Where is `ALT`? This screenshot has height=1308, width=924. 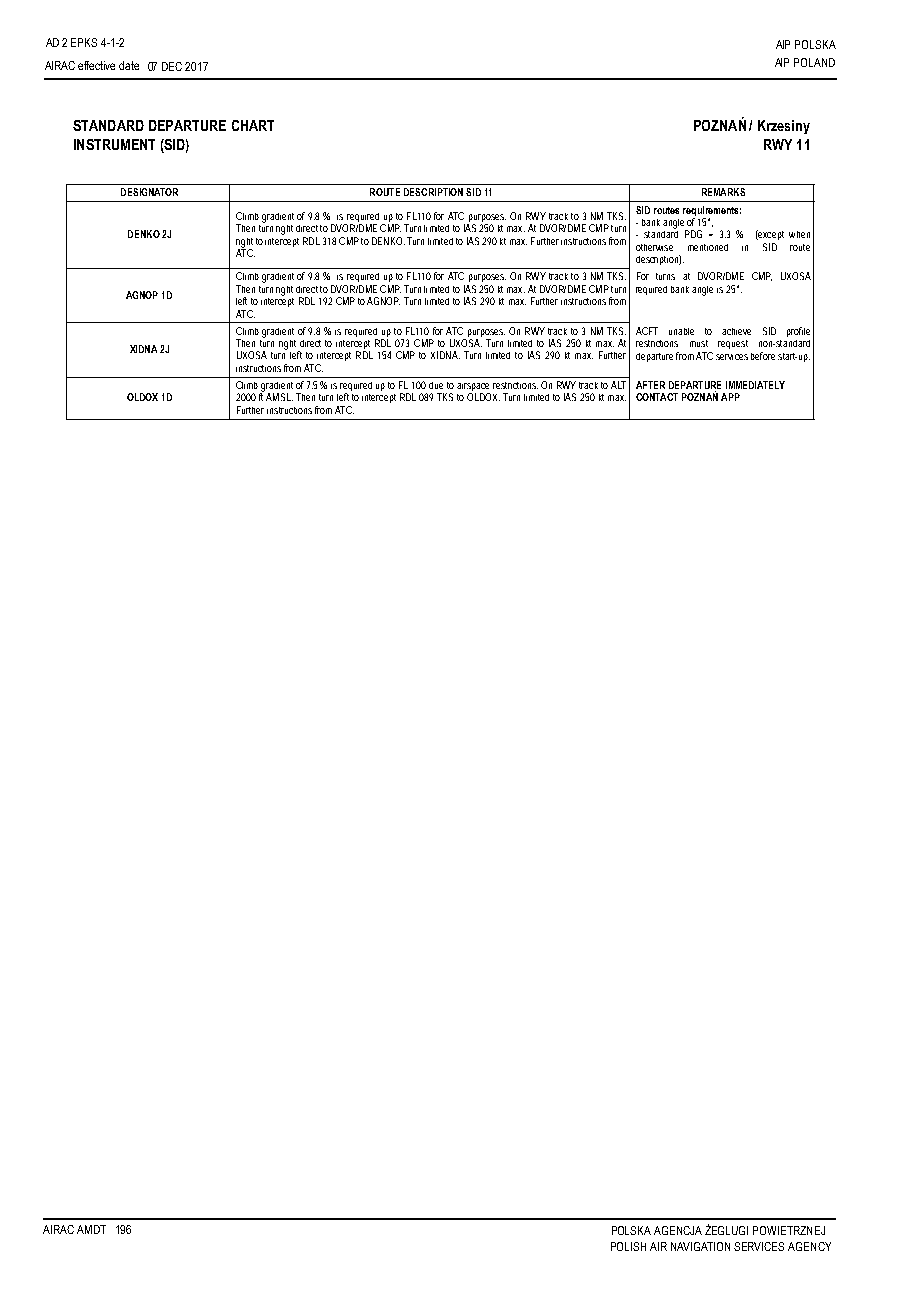 ALT is located at coordinates (618, 385).
